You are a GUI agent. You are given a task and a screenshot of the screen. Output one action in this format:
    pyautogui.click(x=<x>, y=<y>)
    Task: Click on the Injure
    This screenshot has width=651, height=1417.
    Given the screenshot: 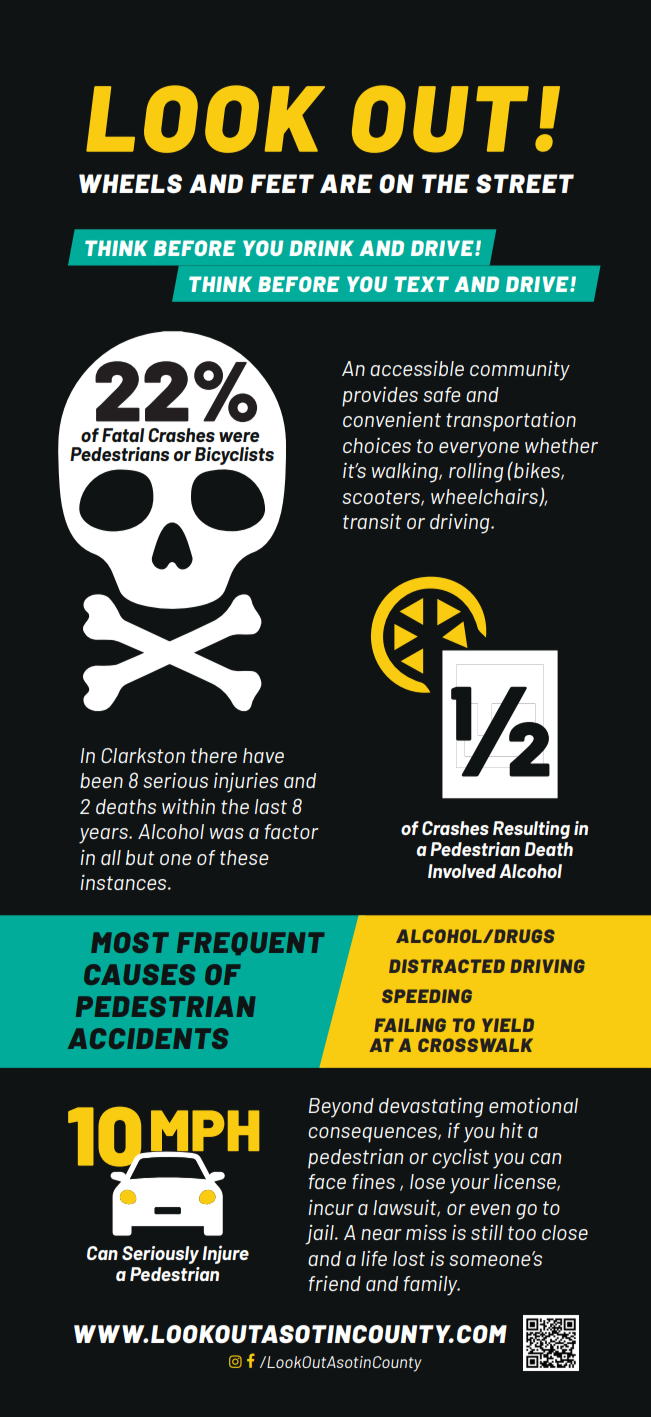 What is the action you would take?
    pyautogui.click(x=225, y=1254)
